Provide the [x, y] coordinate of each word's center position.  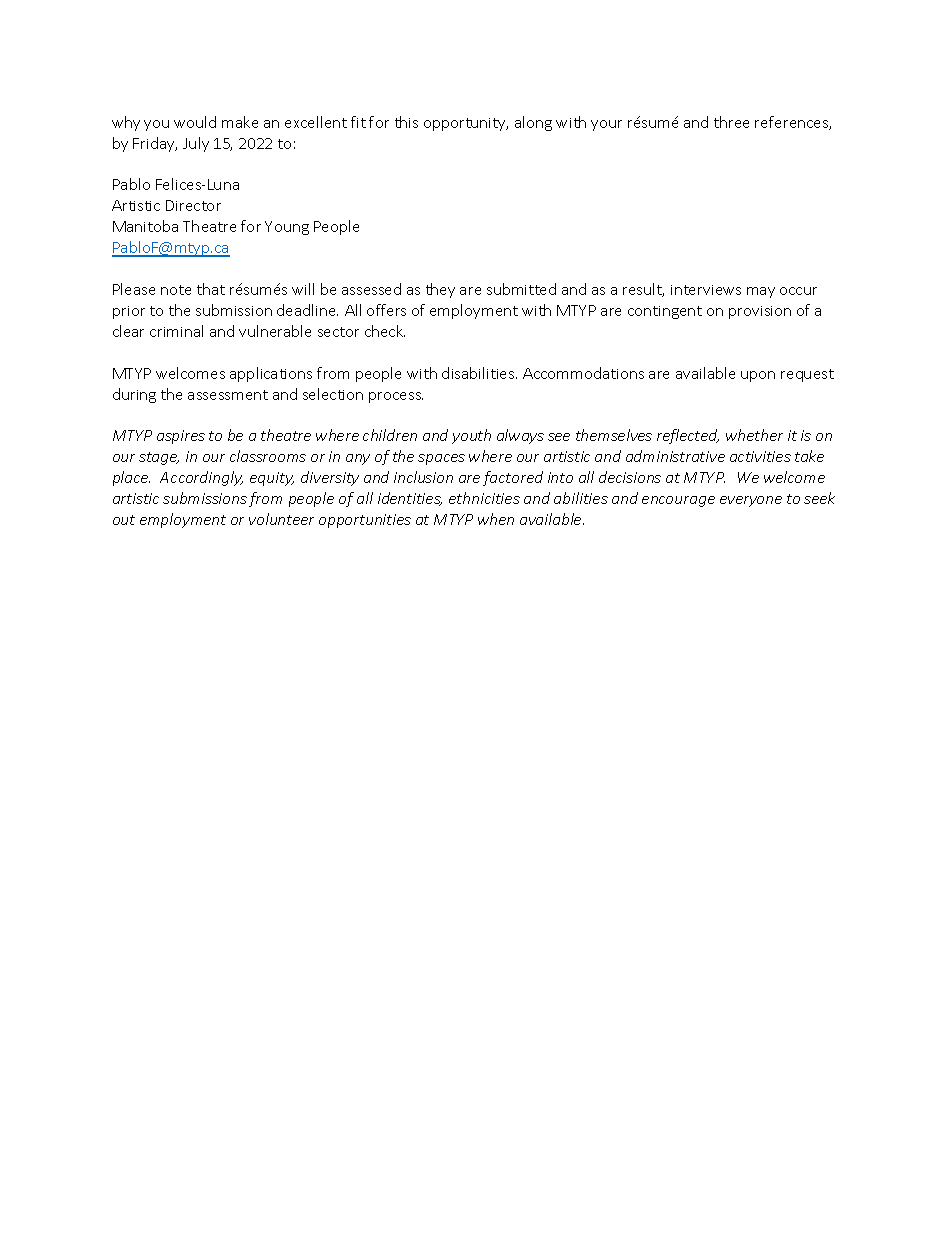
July [196, 144]
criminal [176, 331]
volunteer [281, 519]
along [533, 123]
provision [760, 312]
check [385, 331]
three [731, 122]
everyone [751, 501]
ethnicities [484, 498]
